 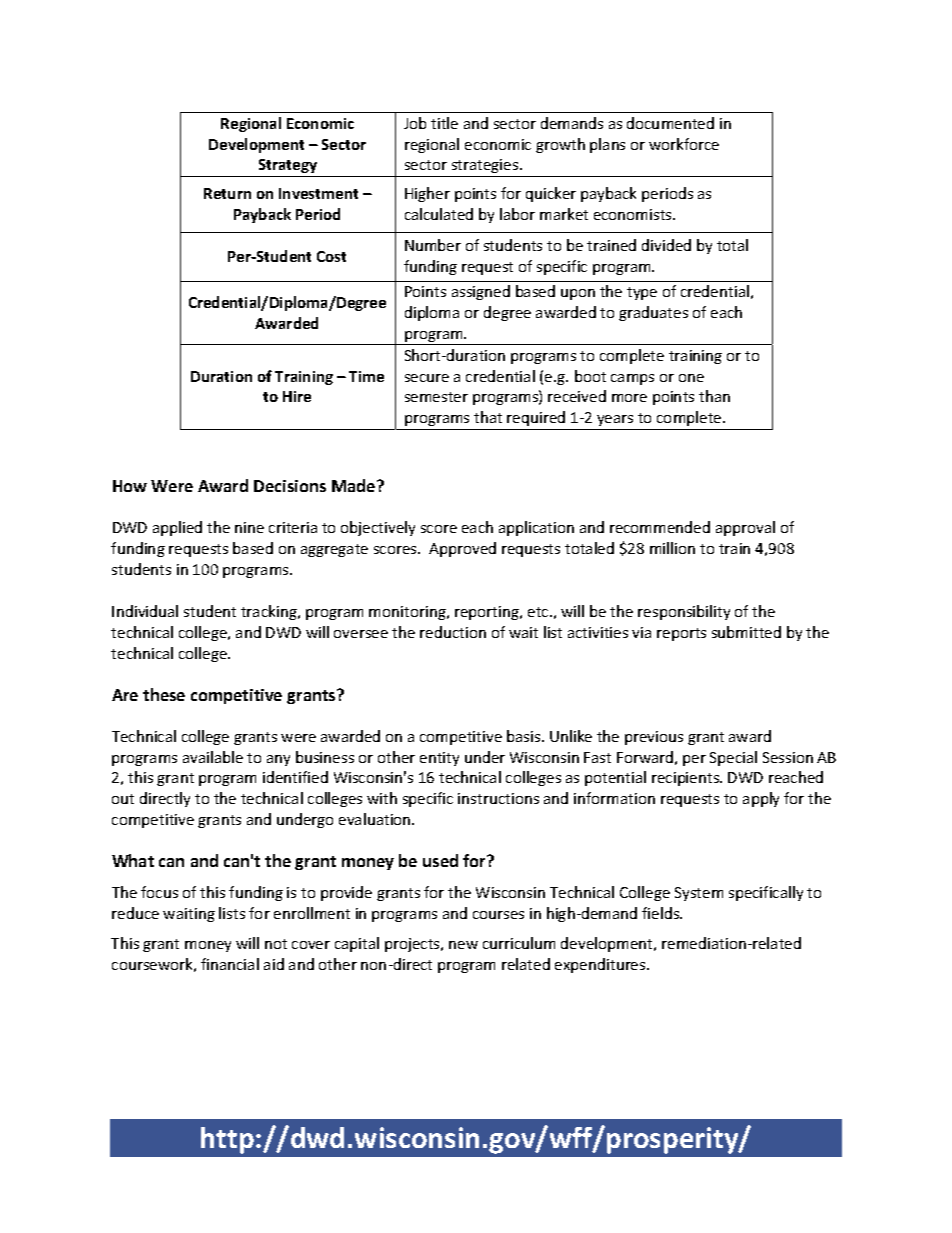 I want to click on semester, so click(x=436, y=397).
